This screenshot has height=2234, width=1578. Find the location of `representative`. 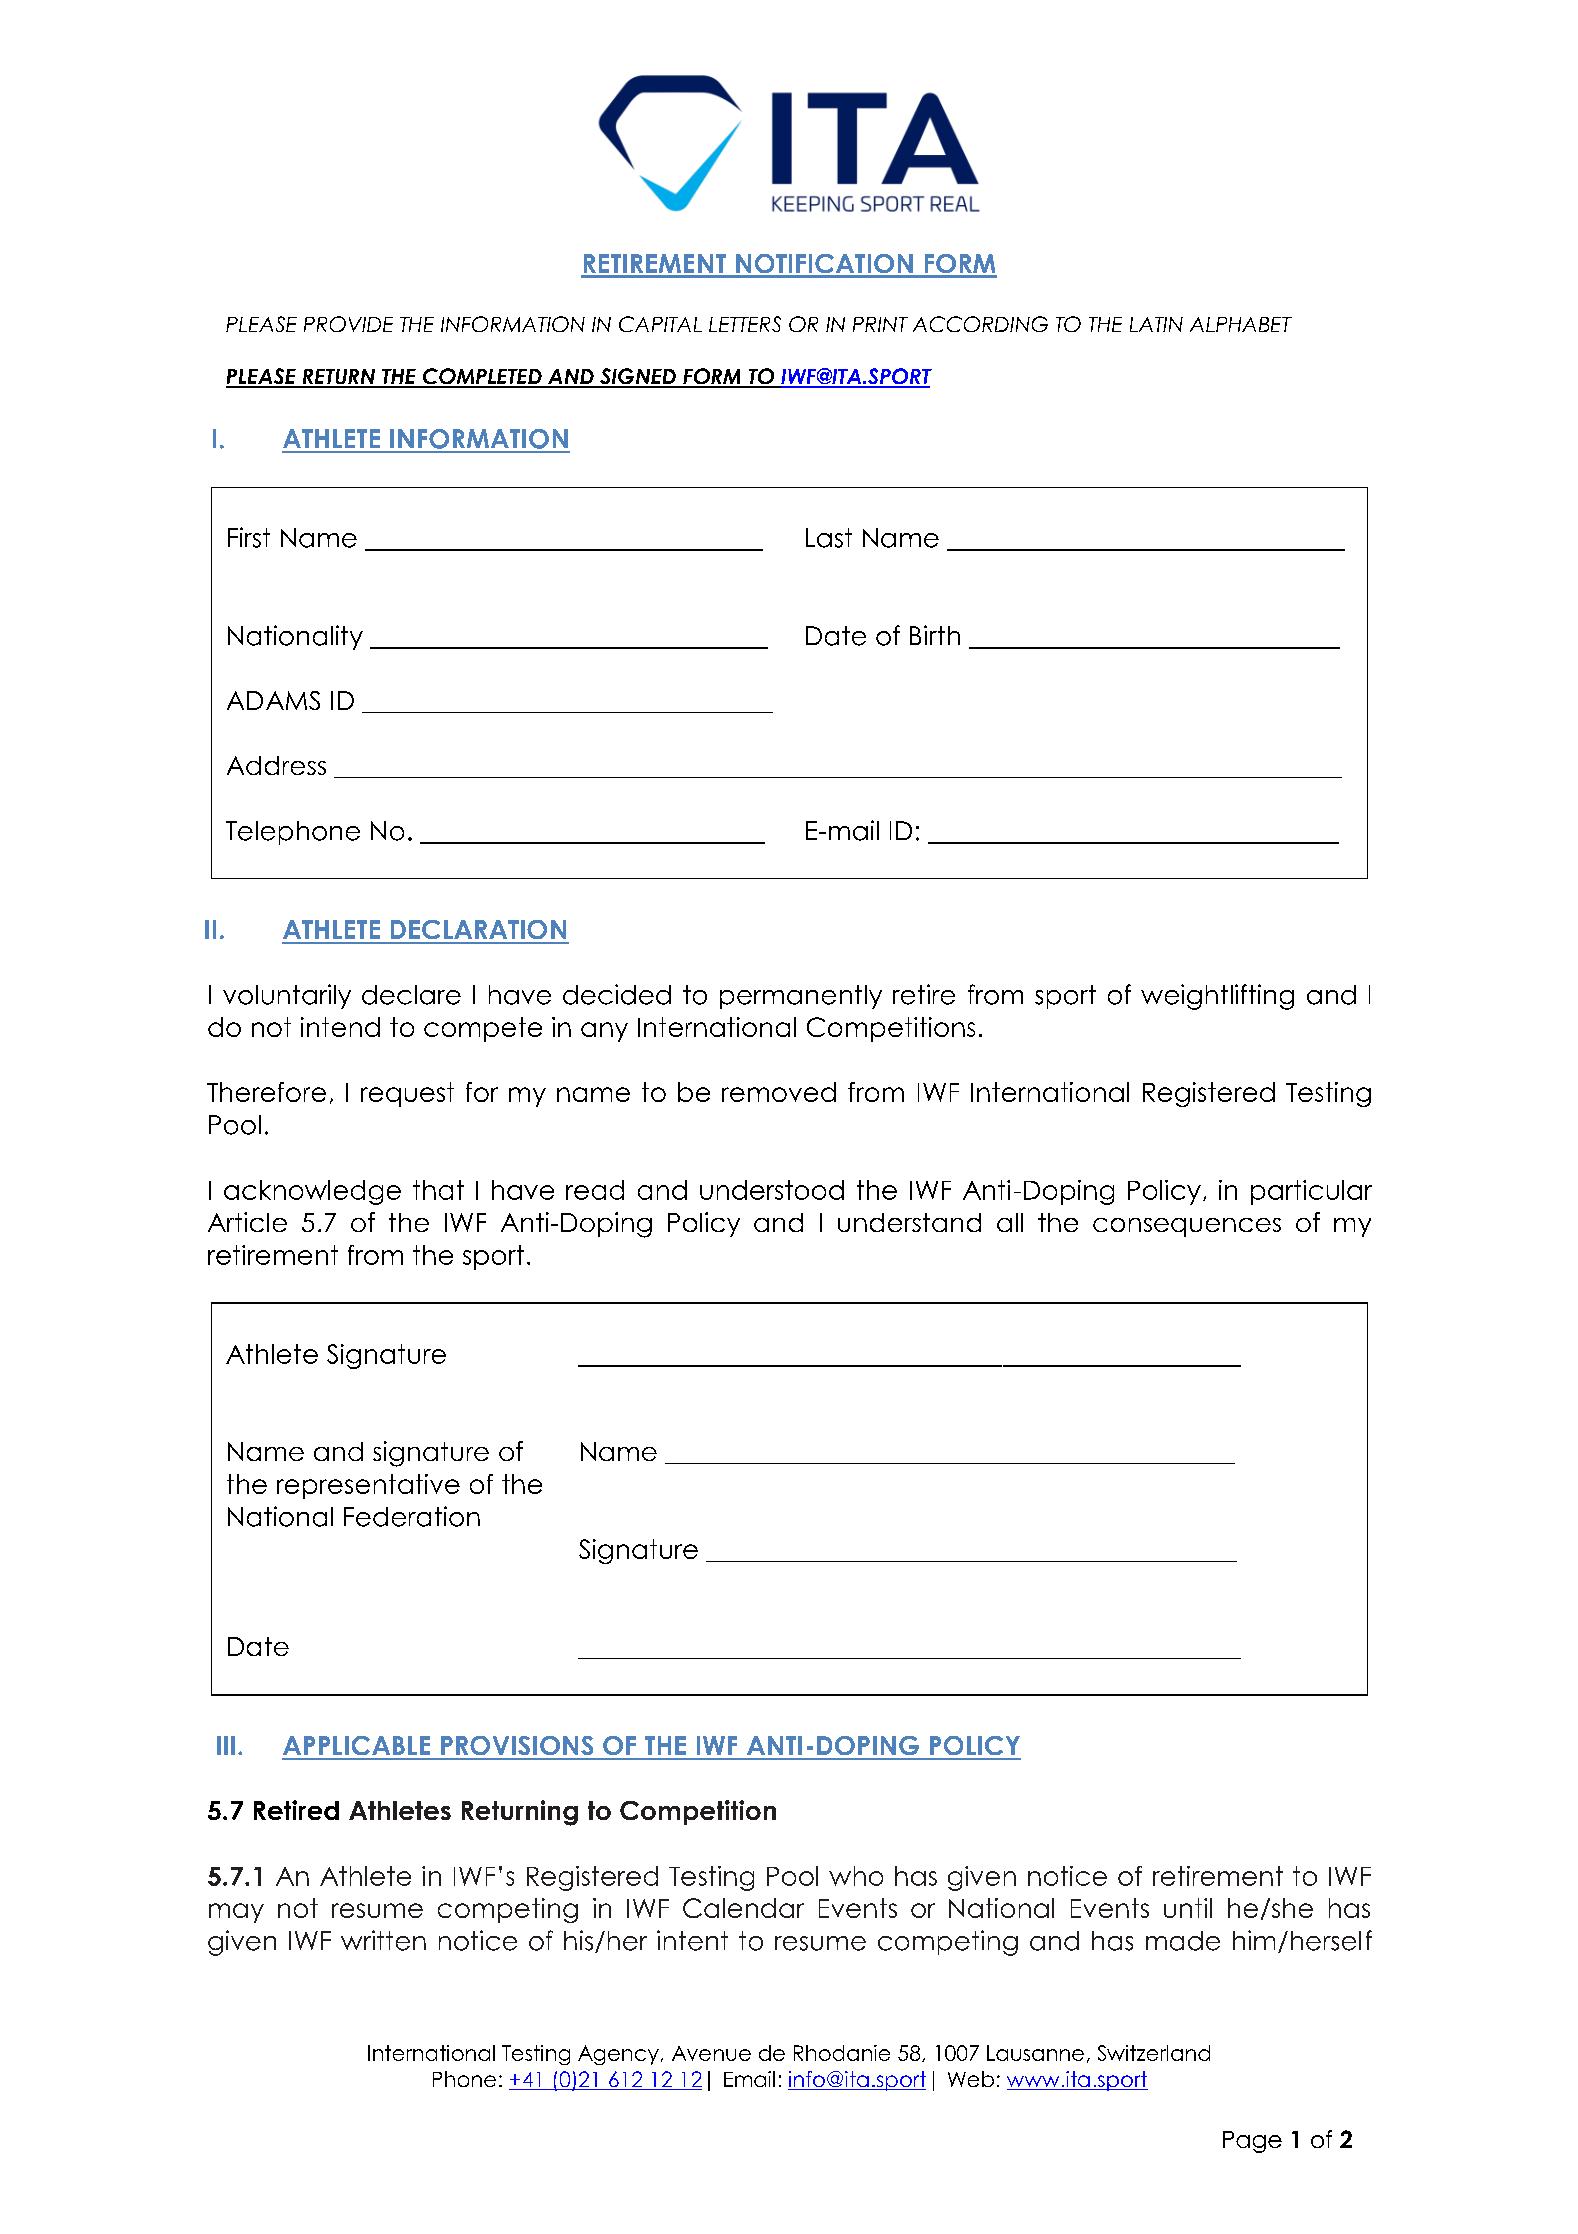

representative is located at coordinates (368, 1486).
